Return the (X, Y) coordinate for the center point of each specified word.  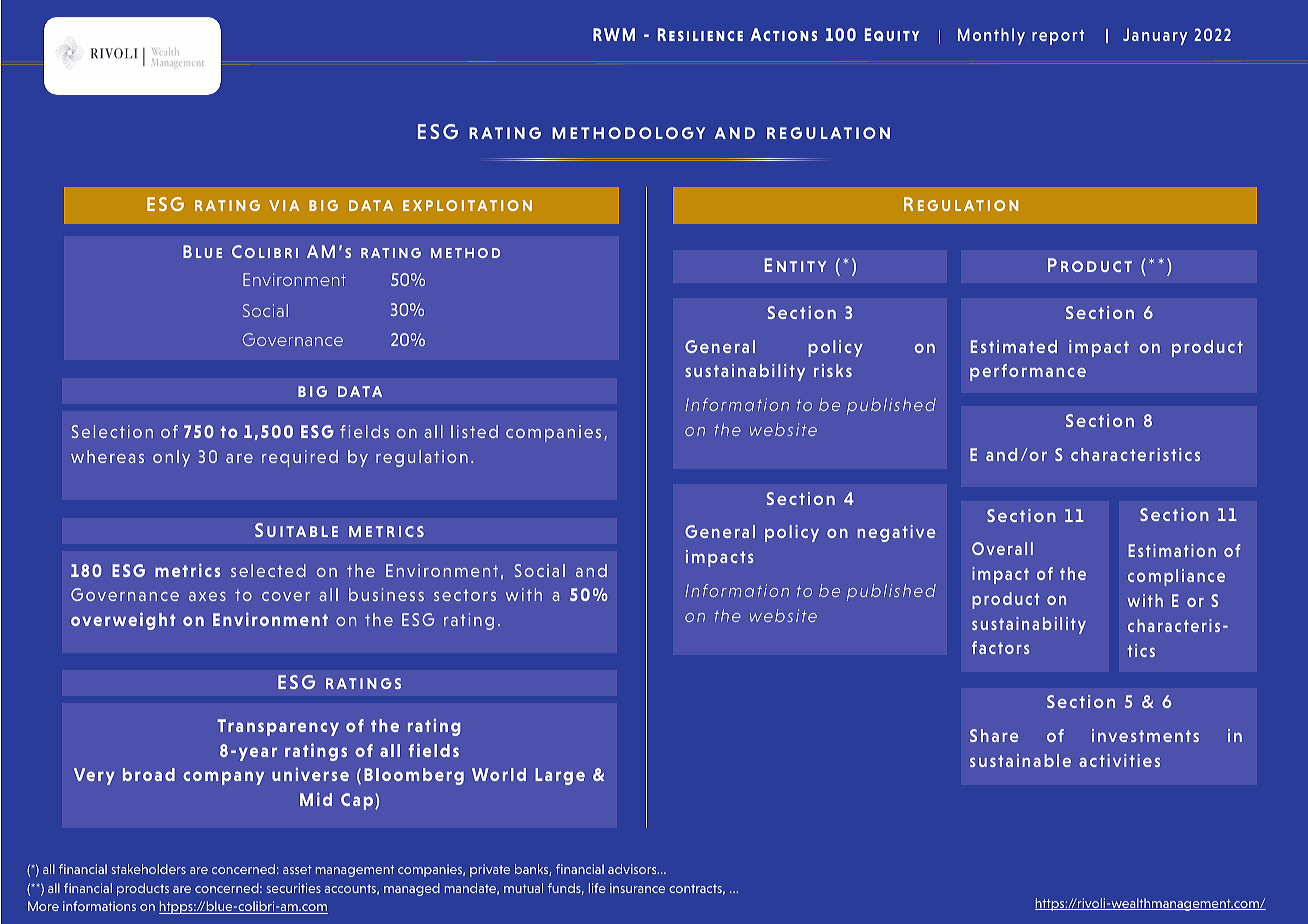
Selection (112, 431)
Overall (1002, 548)
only (171, 458)
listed (474, 431)
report (1058, 37)
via (284, 205)
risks (833, 370)
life (597, 888)
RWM (614, 34)
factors (1001, 647)
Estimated (1014, 346)
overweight (123, 621)
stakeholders (149, 869)
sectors (465, 595)
